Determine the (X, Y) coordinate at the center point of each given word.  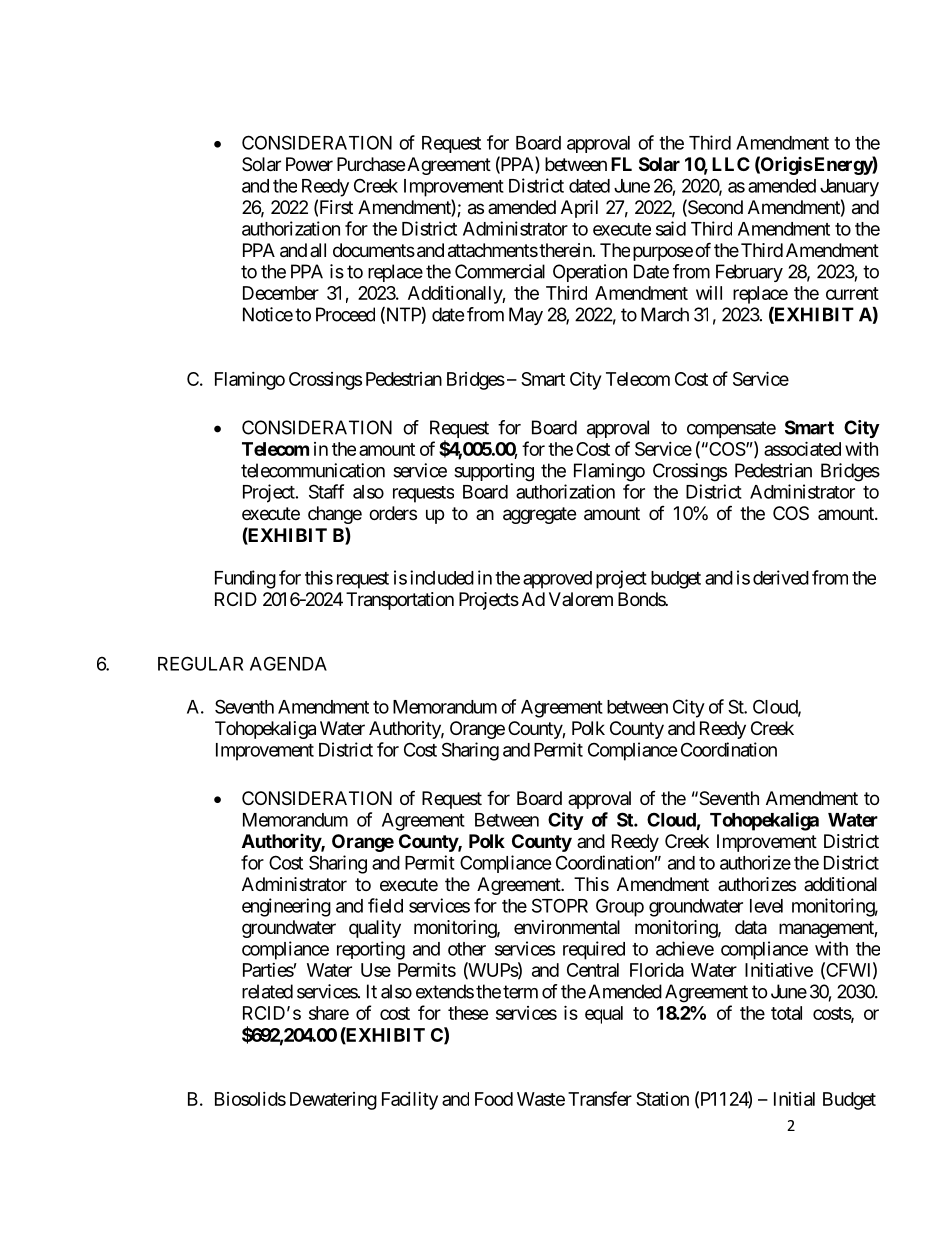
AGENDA (288, 663)
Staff (326, 491)
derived (781, 577)
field (385, 905)
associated (802, 448)
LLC (731, 164)
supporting (494, 472)
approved (557, 580)
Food (494, 1099)
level (766, 906)
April (579, 209)
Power (309, 164)
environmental (567, 927)
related (267, 991)
